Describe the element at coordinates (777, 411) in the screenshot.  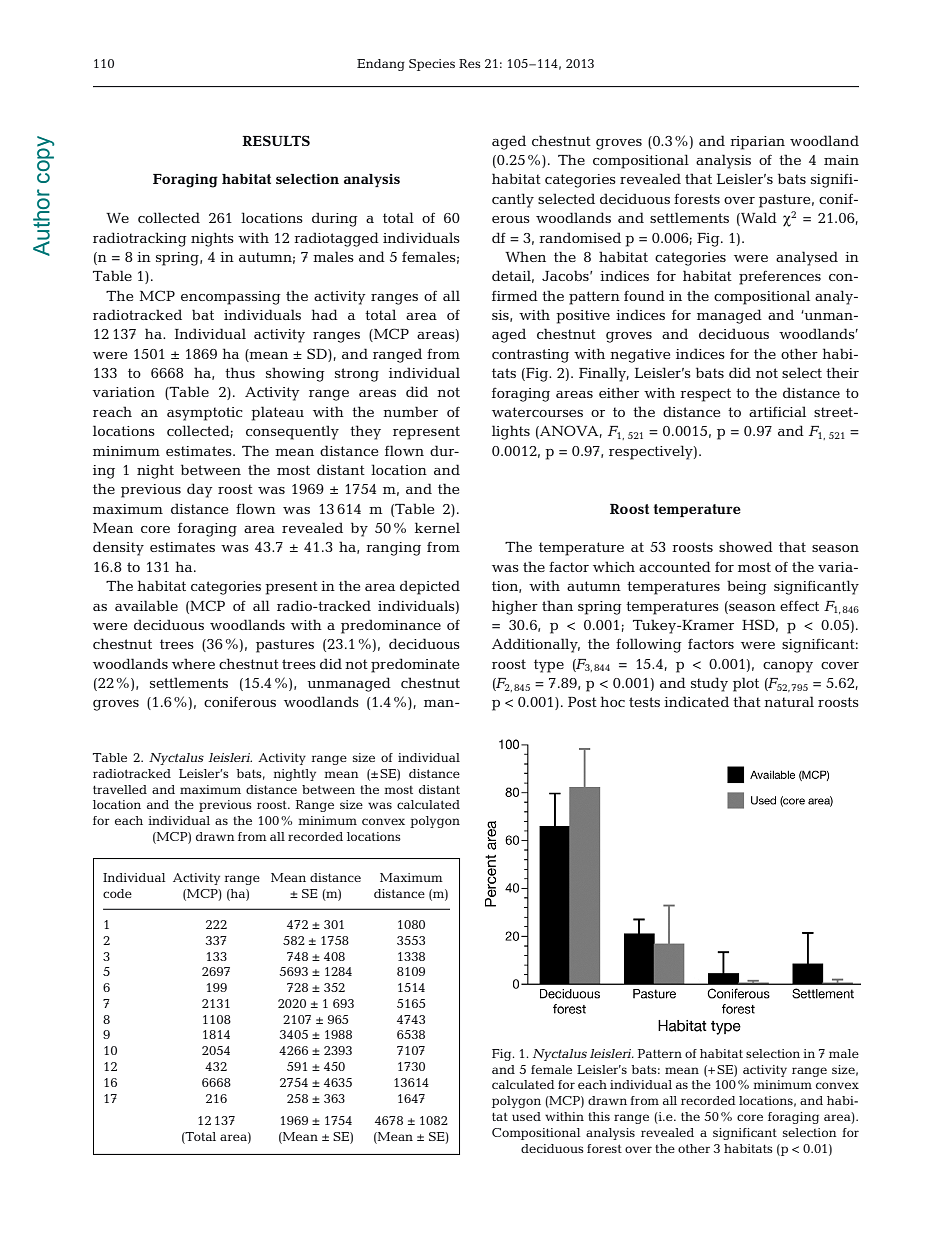
I see `artificial` at that location.
